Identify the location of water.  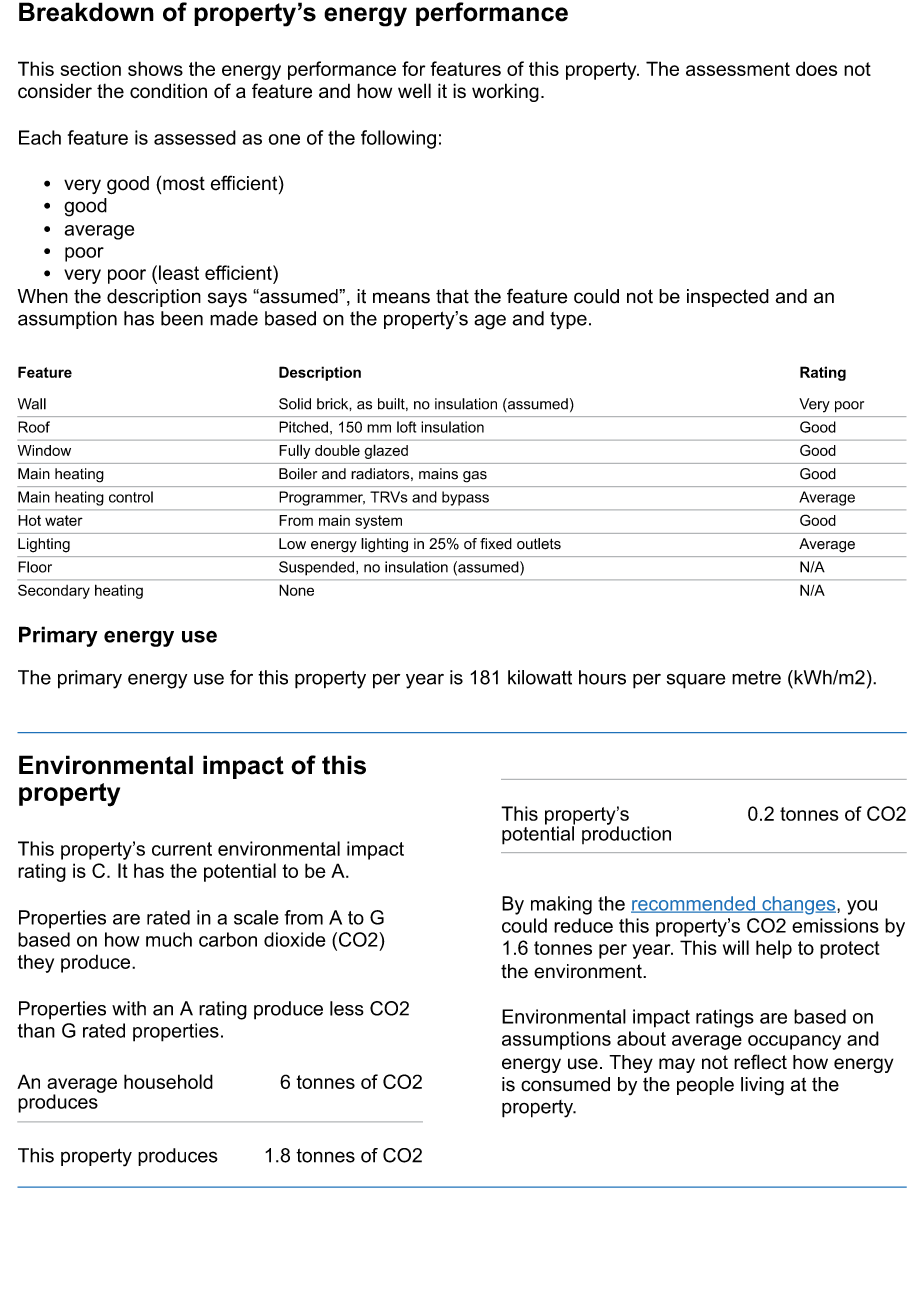
(64, 520).
